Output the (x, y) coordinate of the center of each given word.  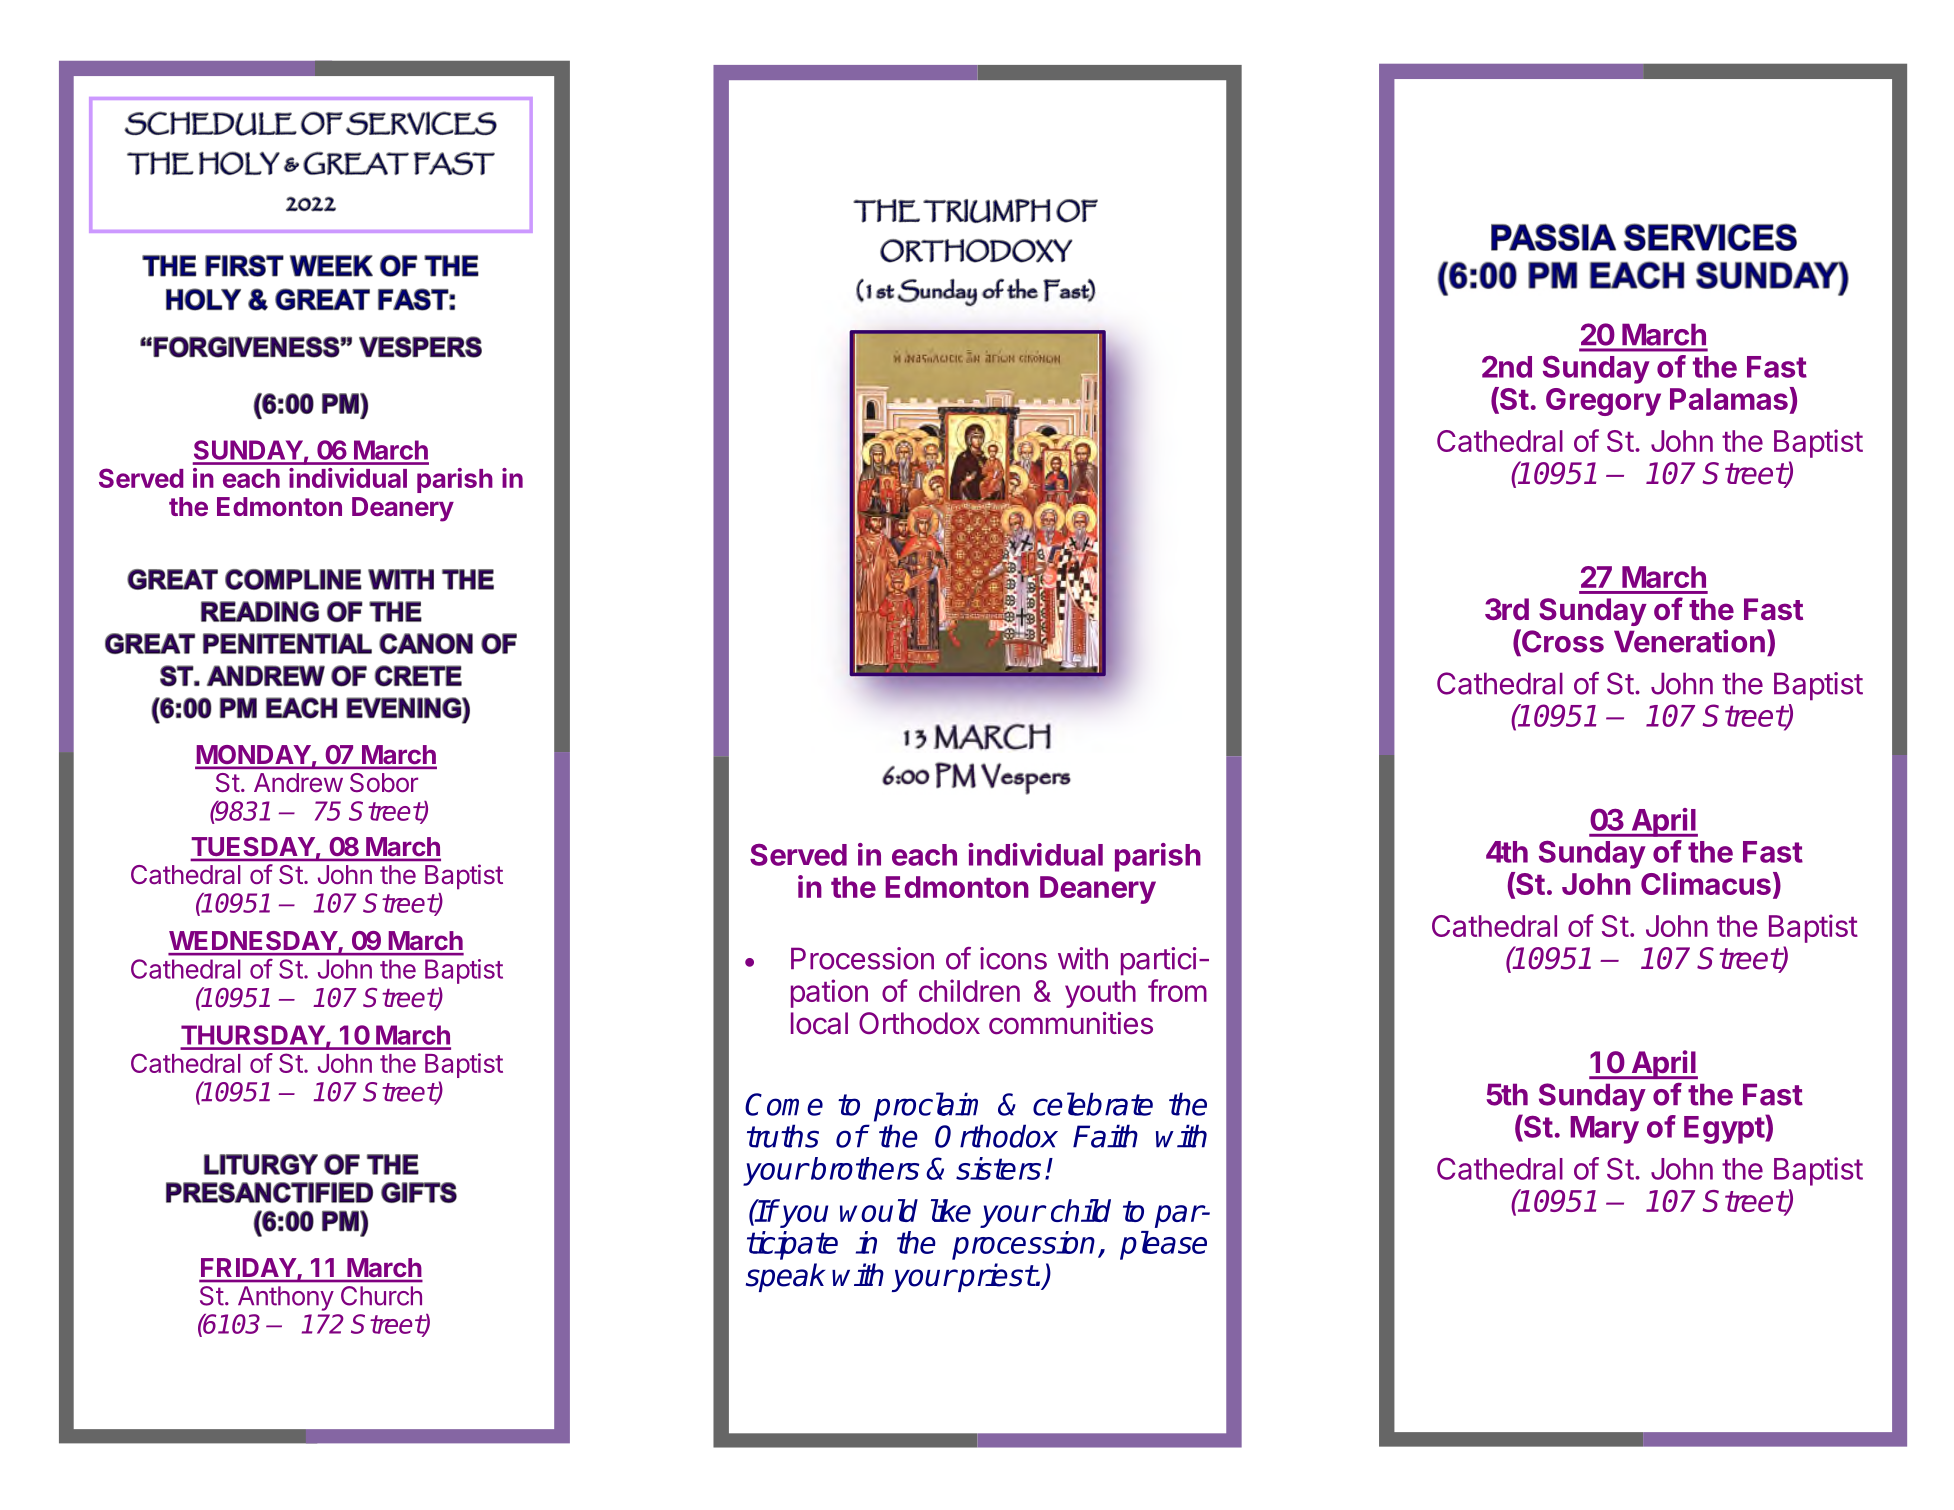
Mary (1604, 1130)
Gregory (1603, 402)
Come (784, 1104)
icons (1013, 958)
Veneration (1689, 641)
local (819, 1023)
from (1177, 990)
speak (785, 1277)
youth (1100, 994)
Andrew (298, 782)
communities (1071, 1023)
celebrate (1093, 1104)
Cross (1562, 642)
